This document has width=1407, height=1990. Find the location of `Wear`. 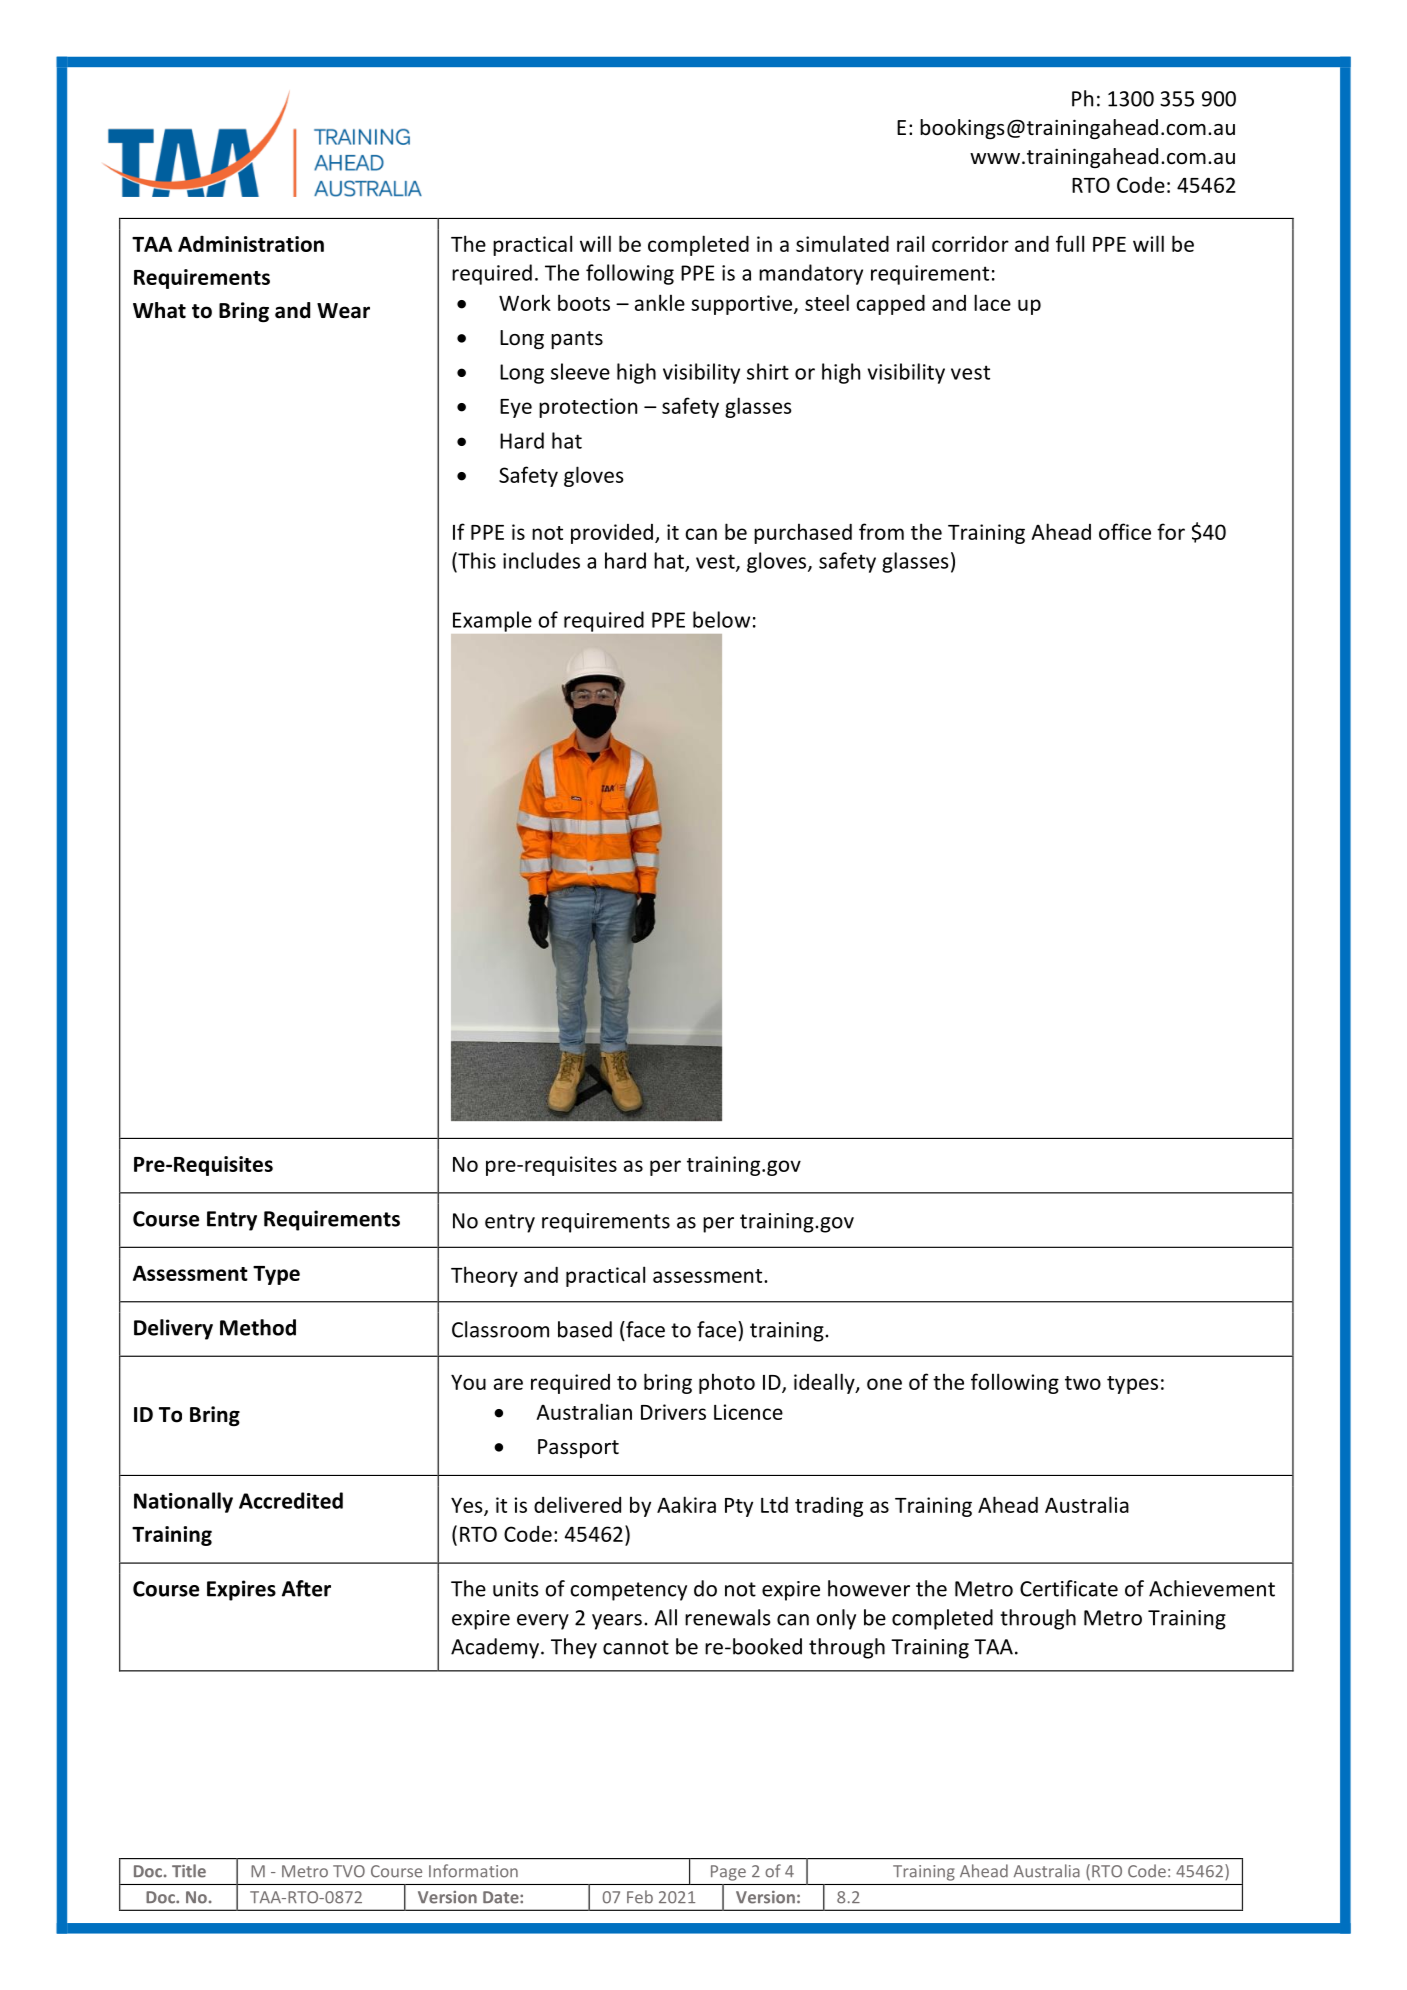

Wear is located at coordinates (343, 311).
